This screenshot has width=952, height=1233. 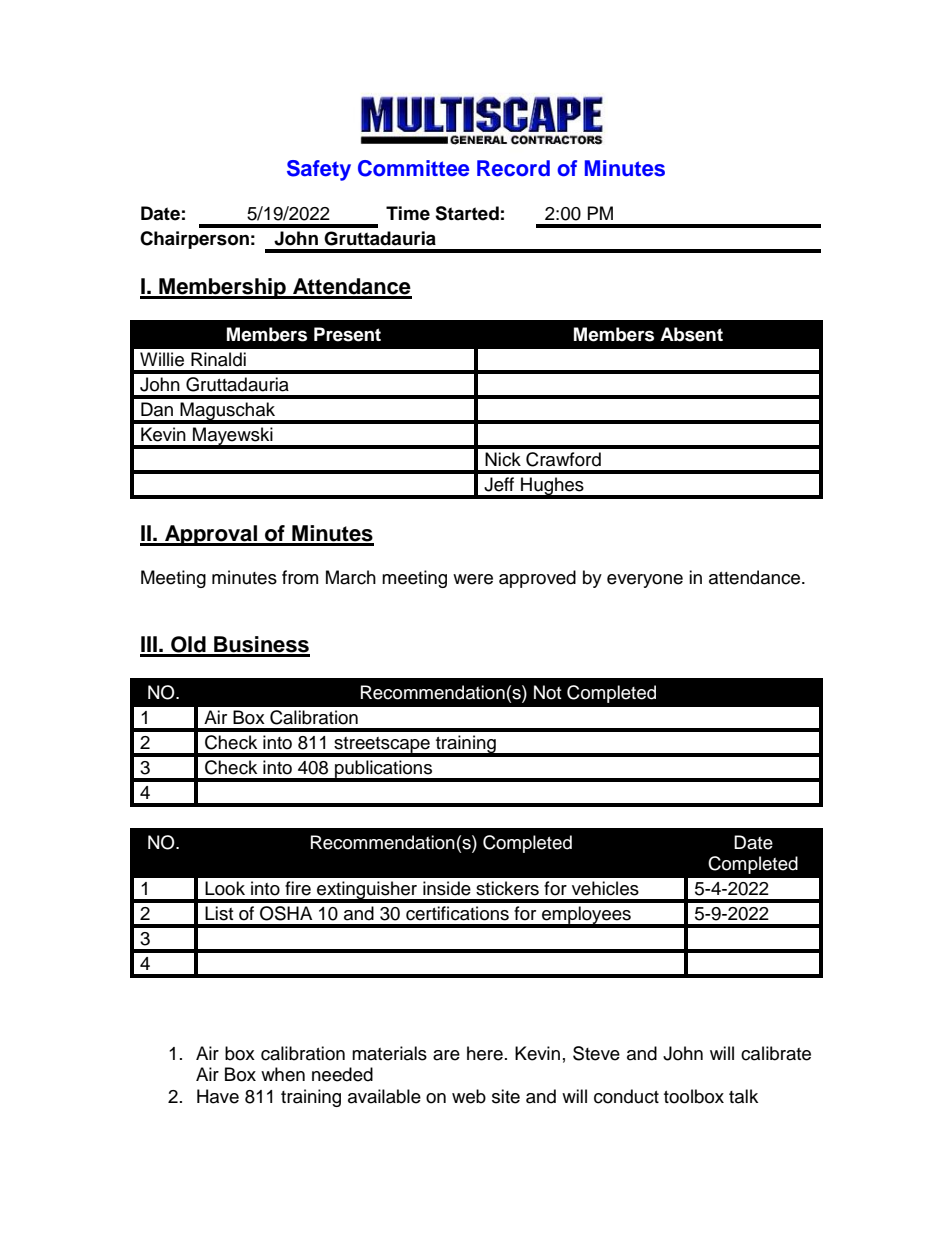 What do you see at coordinates (211, 535) in the screenshot?
I see `Approval` at bounding box center [211, 535].
